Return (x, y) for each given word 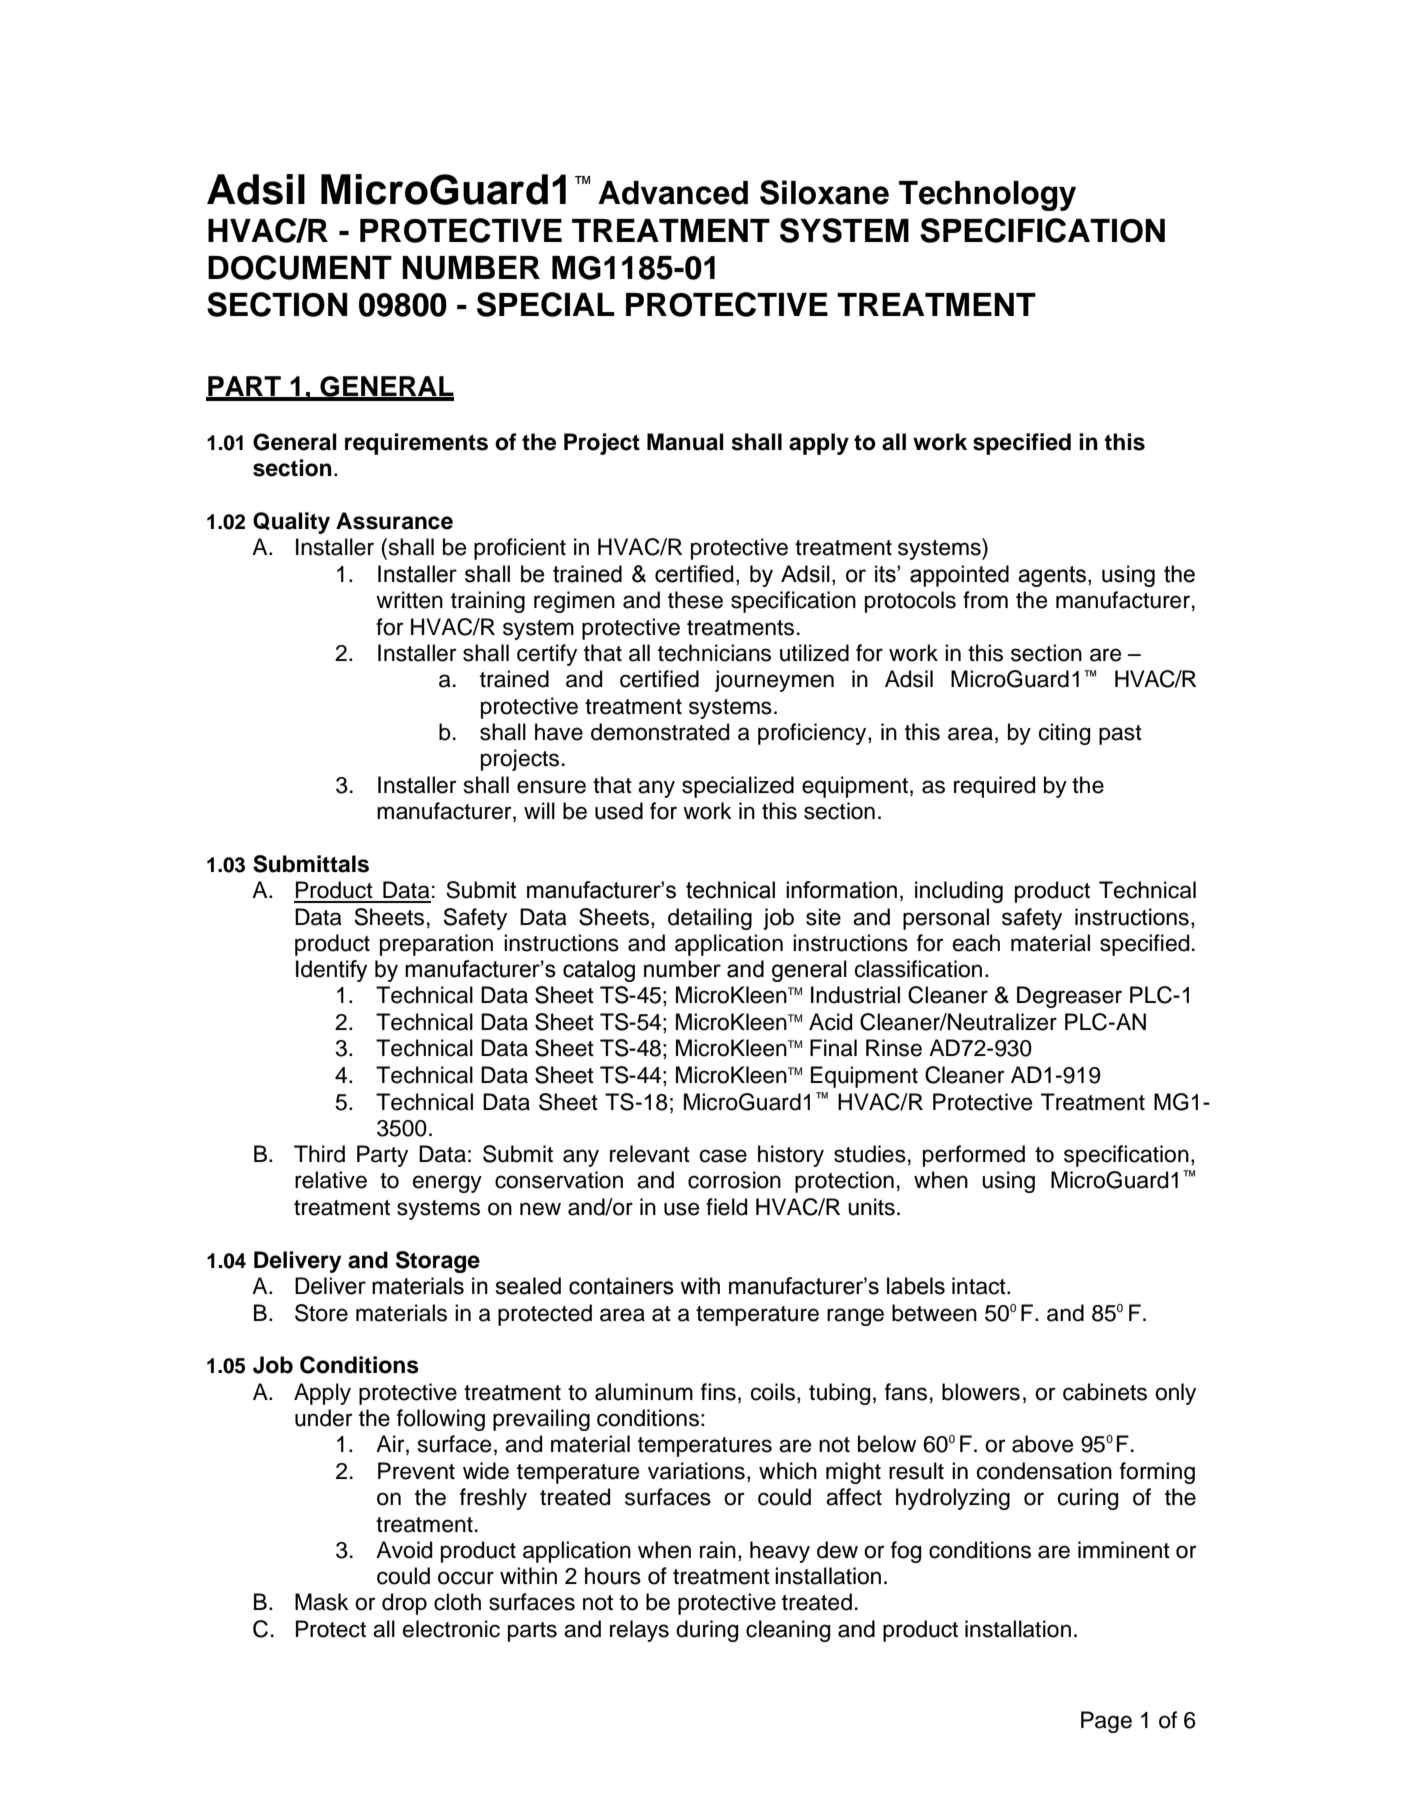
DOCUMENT (300, 267)
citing (1064, 734)
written (409, 600)
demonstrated (660, 732)
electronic (451, 1629)
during (707, 1631)
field (726, 1207)
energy (447, 1184)
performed (974, 1156)
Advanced (673, 193)
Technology (987, 196)
